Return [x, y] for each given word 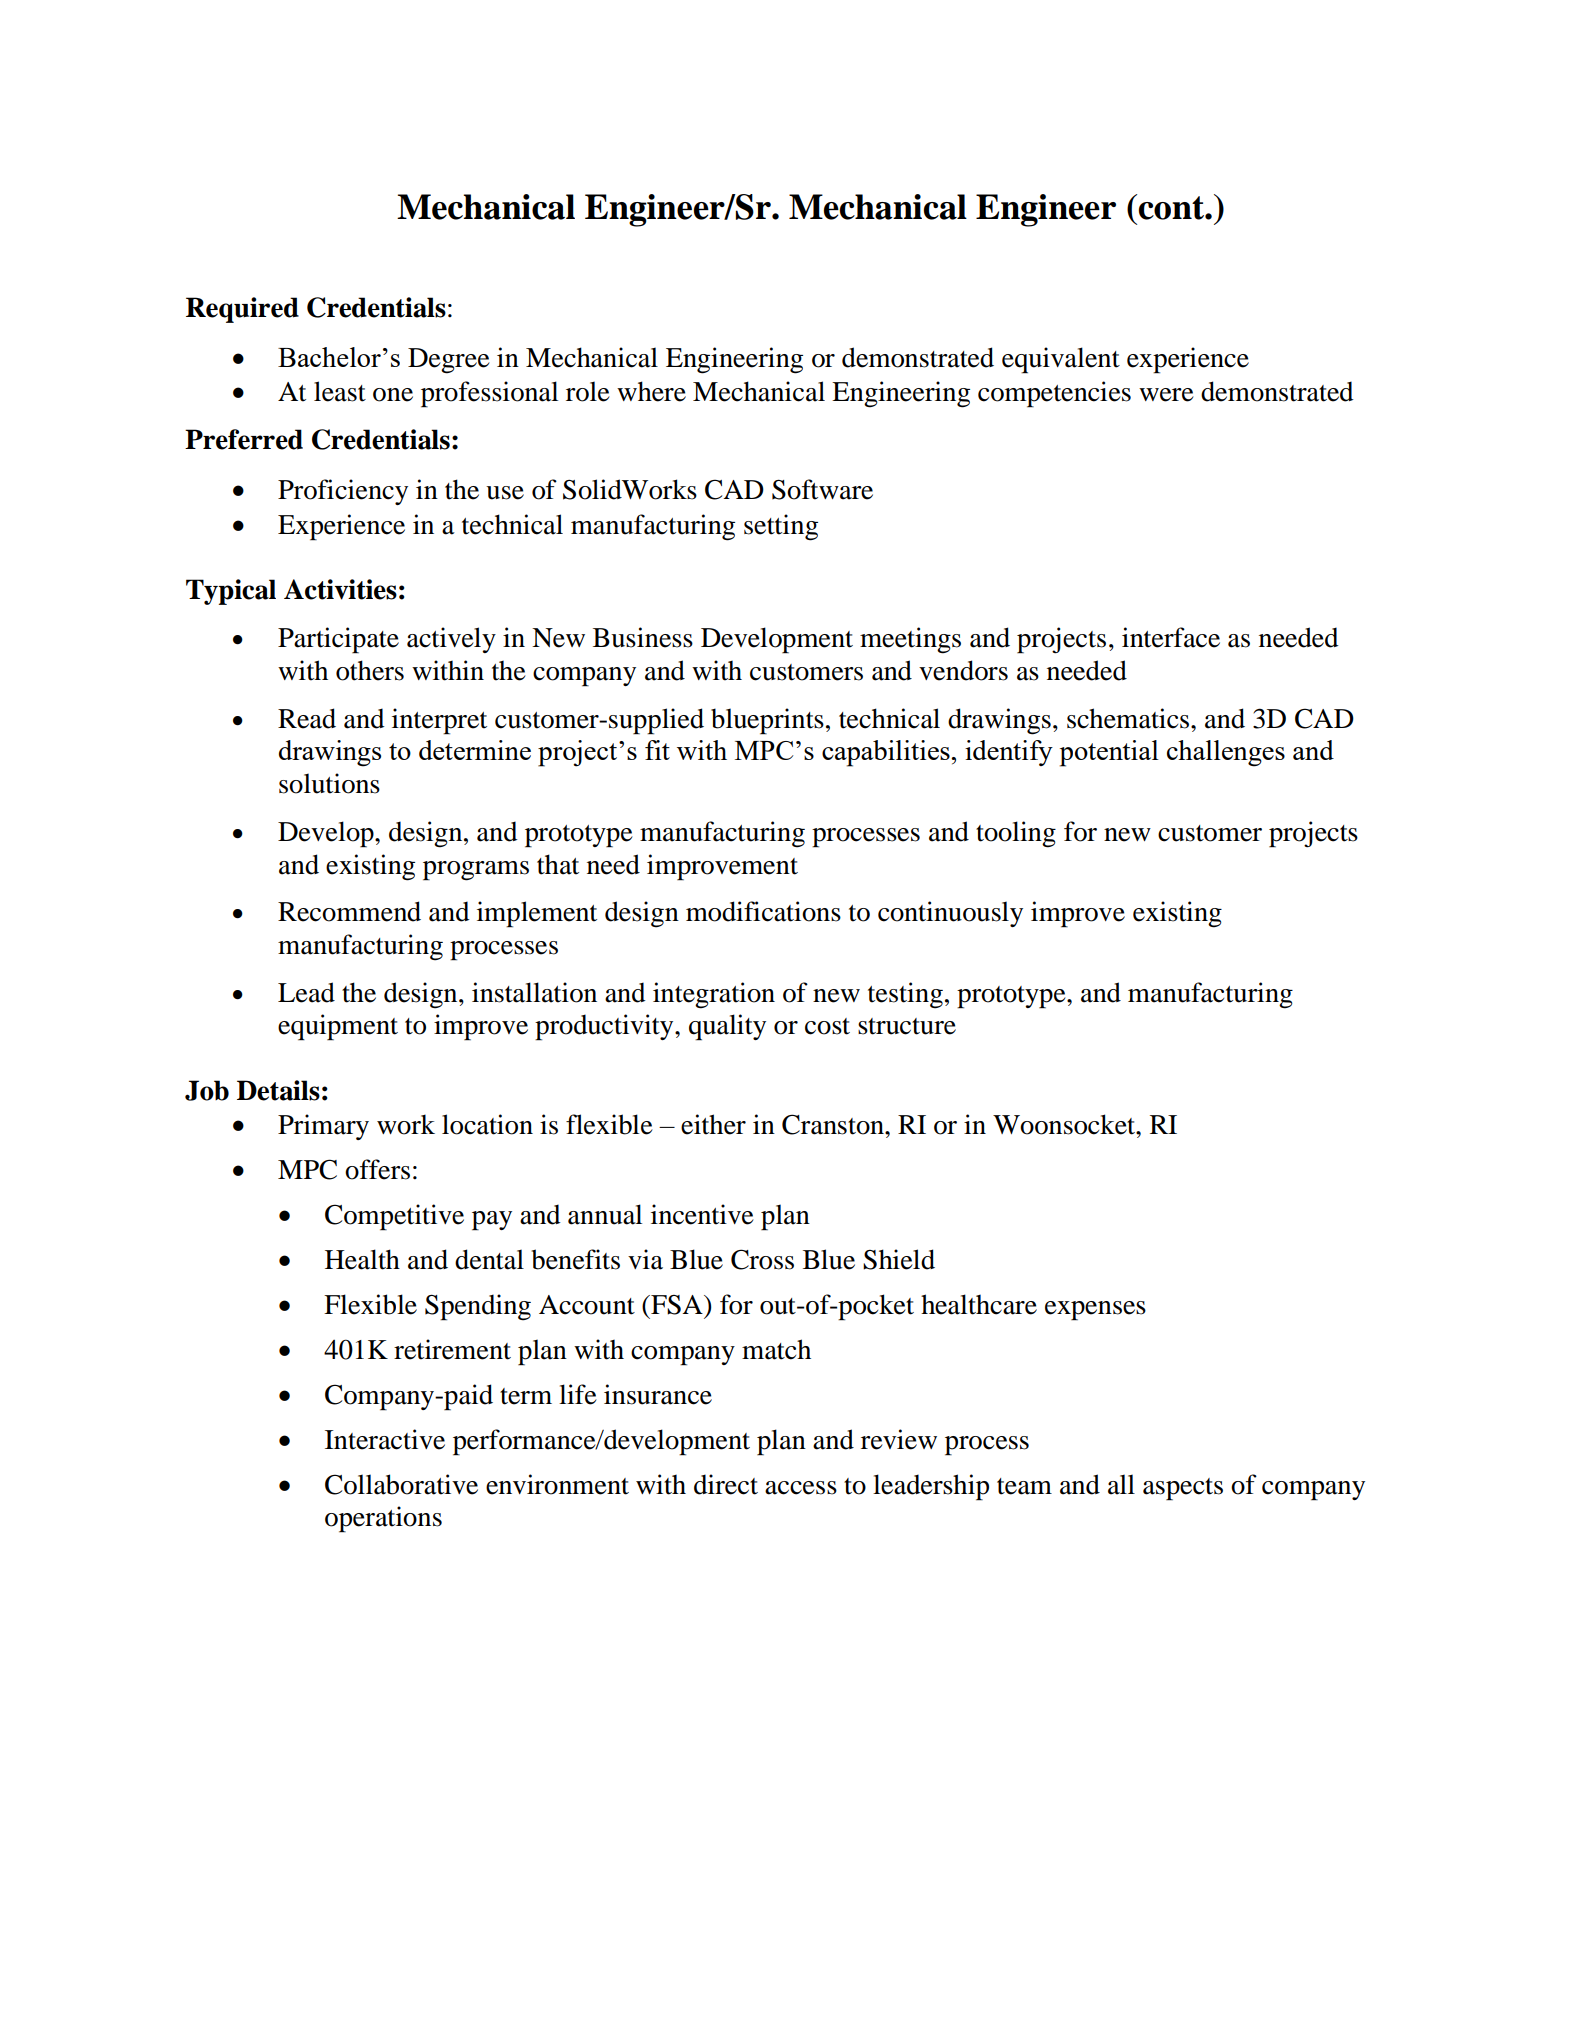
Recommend [349, 911]
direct [726, 1484]
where [651, 391]
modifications [763, 911]
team [1024, 1486]
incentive [702, 1214]
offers [377, 1169]
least [340, 391]
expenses [1095, 1311]
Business [643, 637]
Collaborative [401, 1484]
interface [1171, 637]
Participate [338, 640]
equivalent [1061, 360]
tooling [1016, 834]
